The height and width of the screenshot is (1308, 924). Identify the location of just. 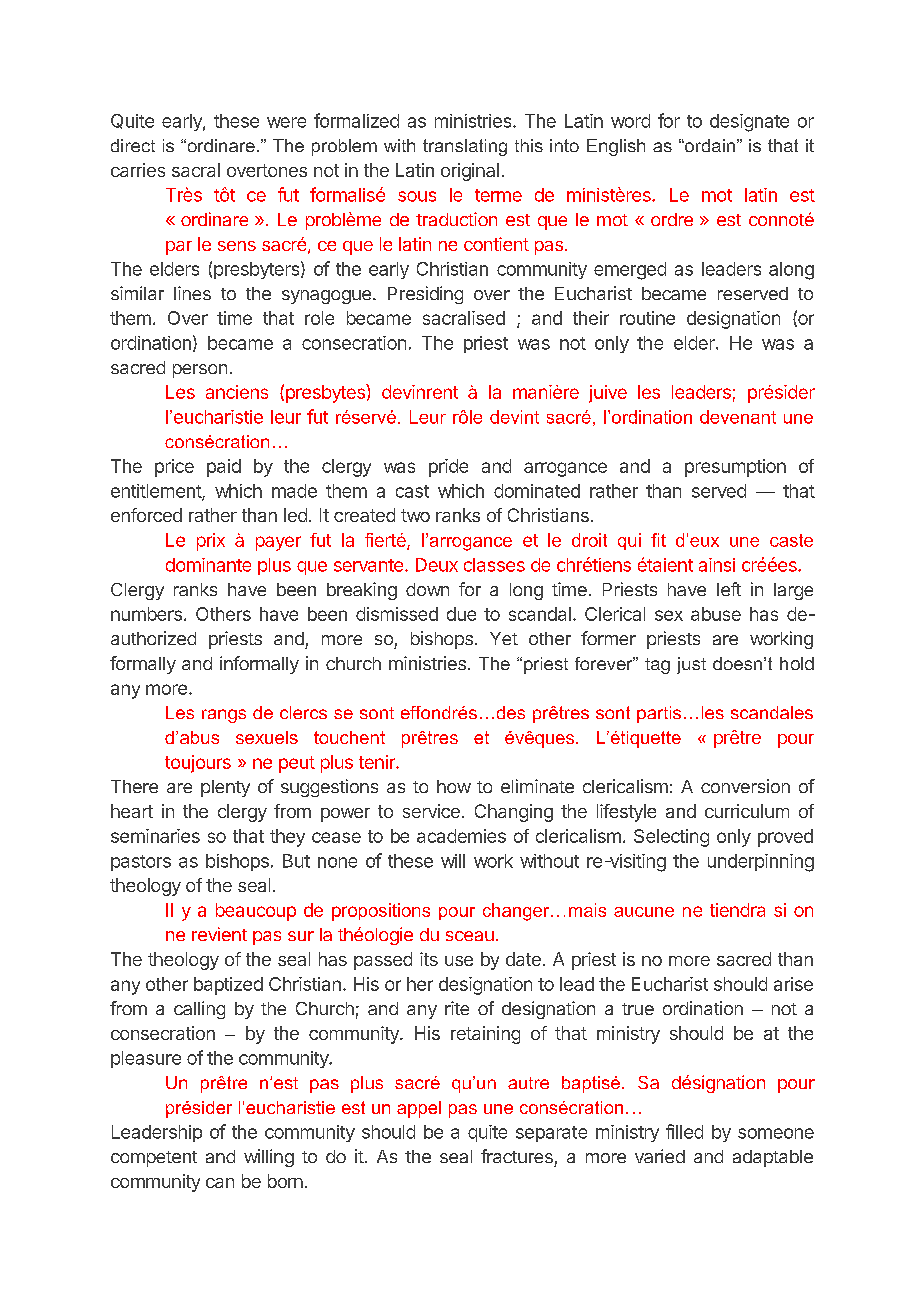
(691, 665).
